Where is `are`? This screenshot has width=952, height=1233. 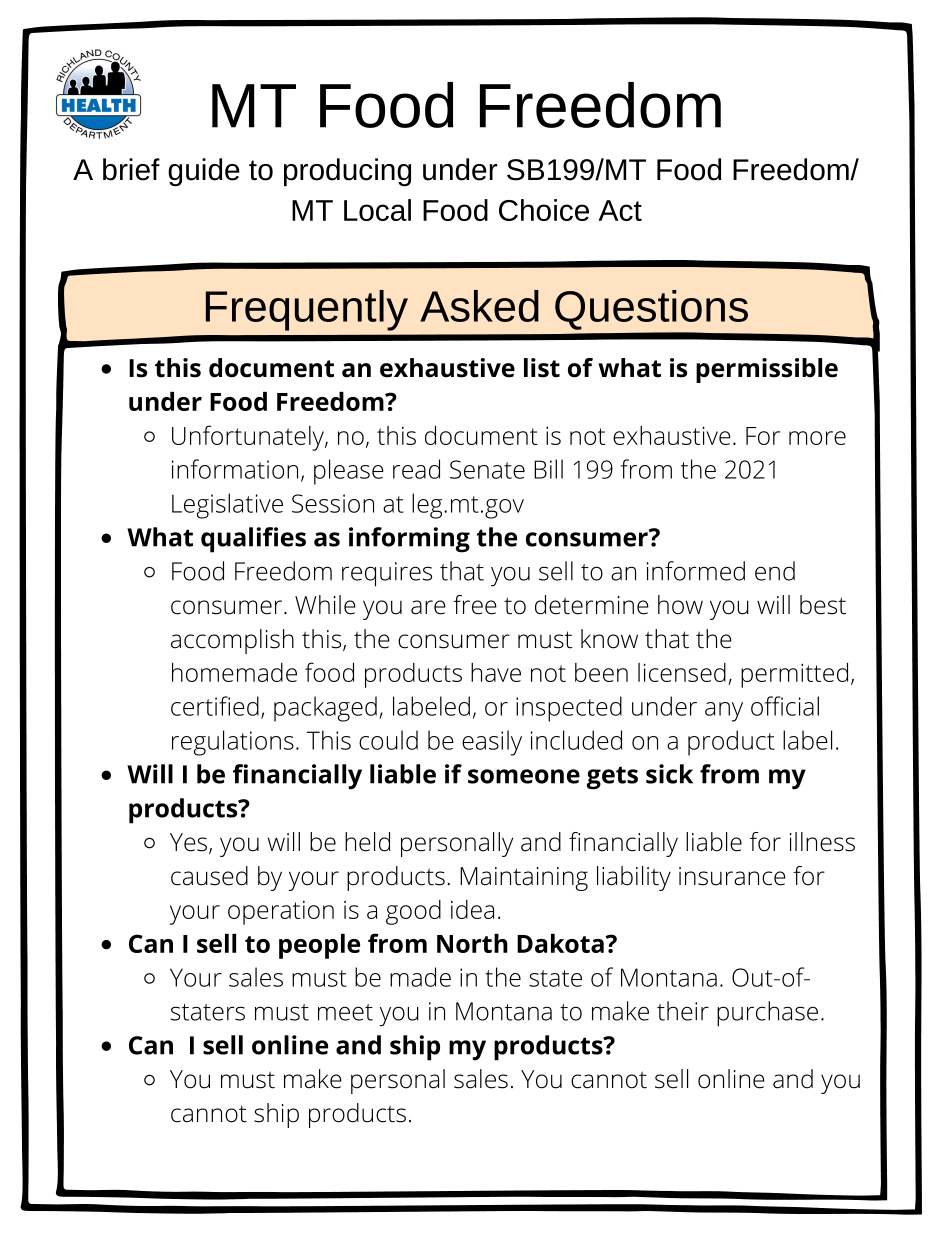 are is located at coordinates (428, 607).
